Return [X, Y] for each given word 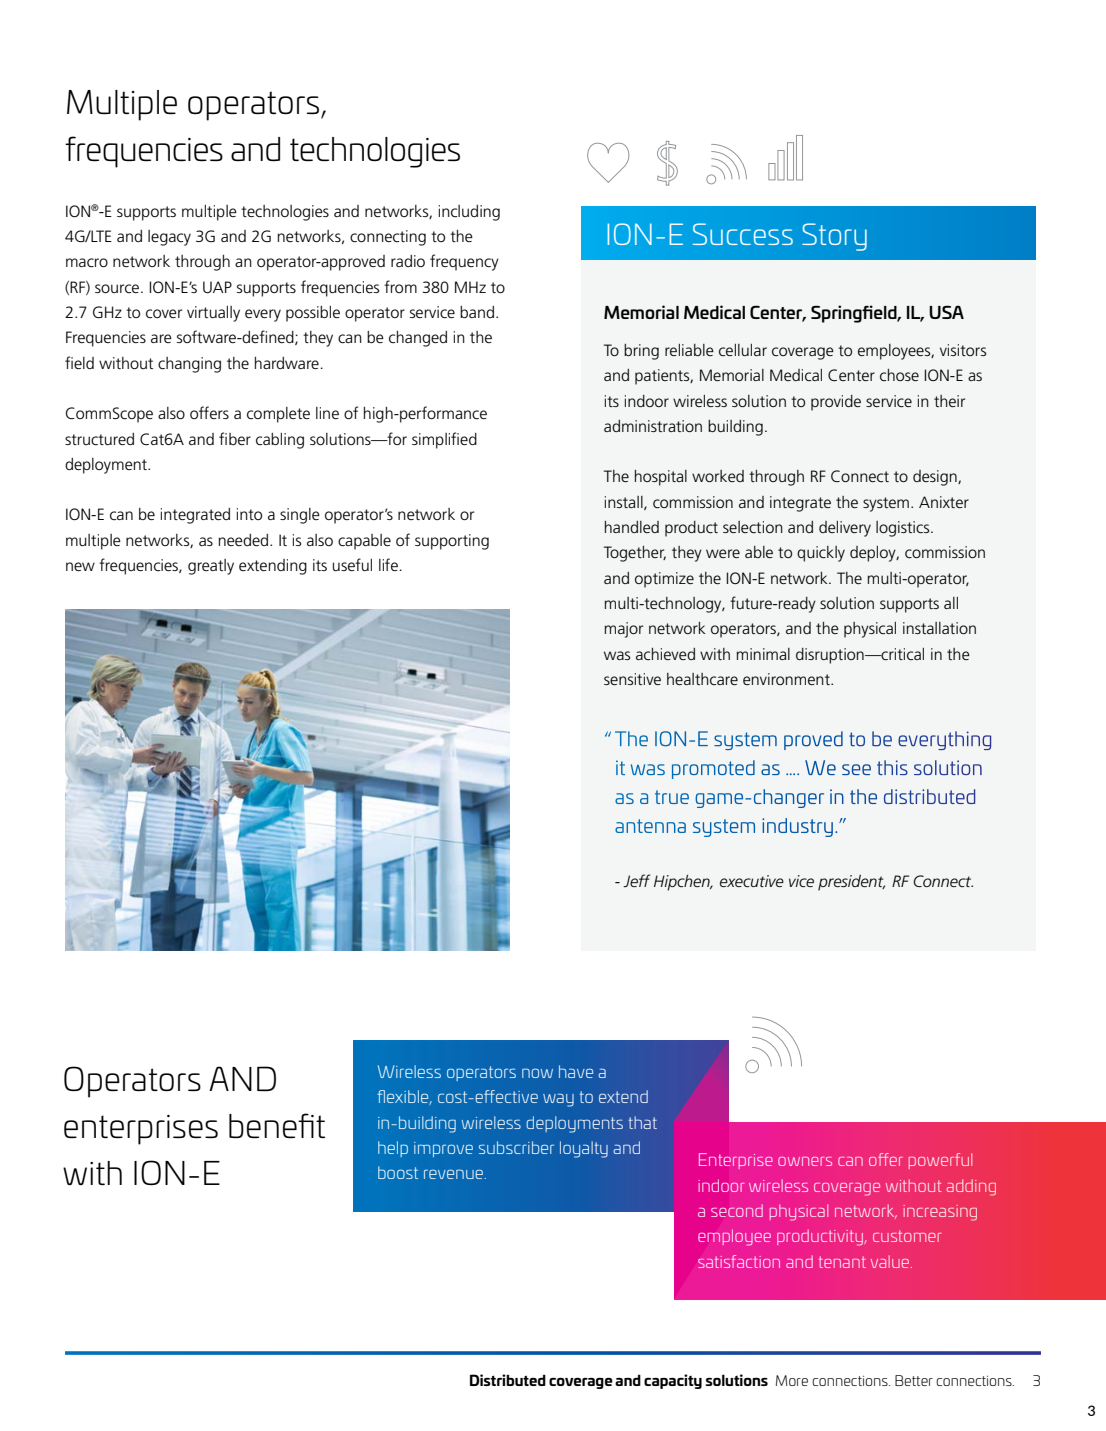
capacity [673, 1381]
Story [834, 237]
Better [914, 1380]
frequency [464, 262]
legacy [169, 238]
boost [398, 1172]
